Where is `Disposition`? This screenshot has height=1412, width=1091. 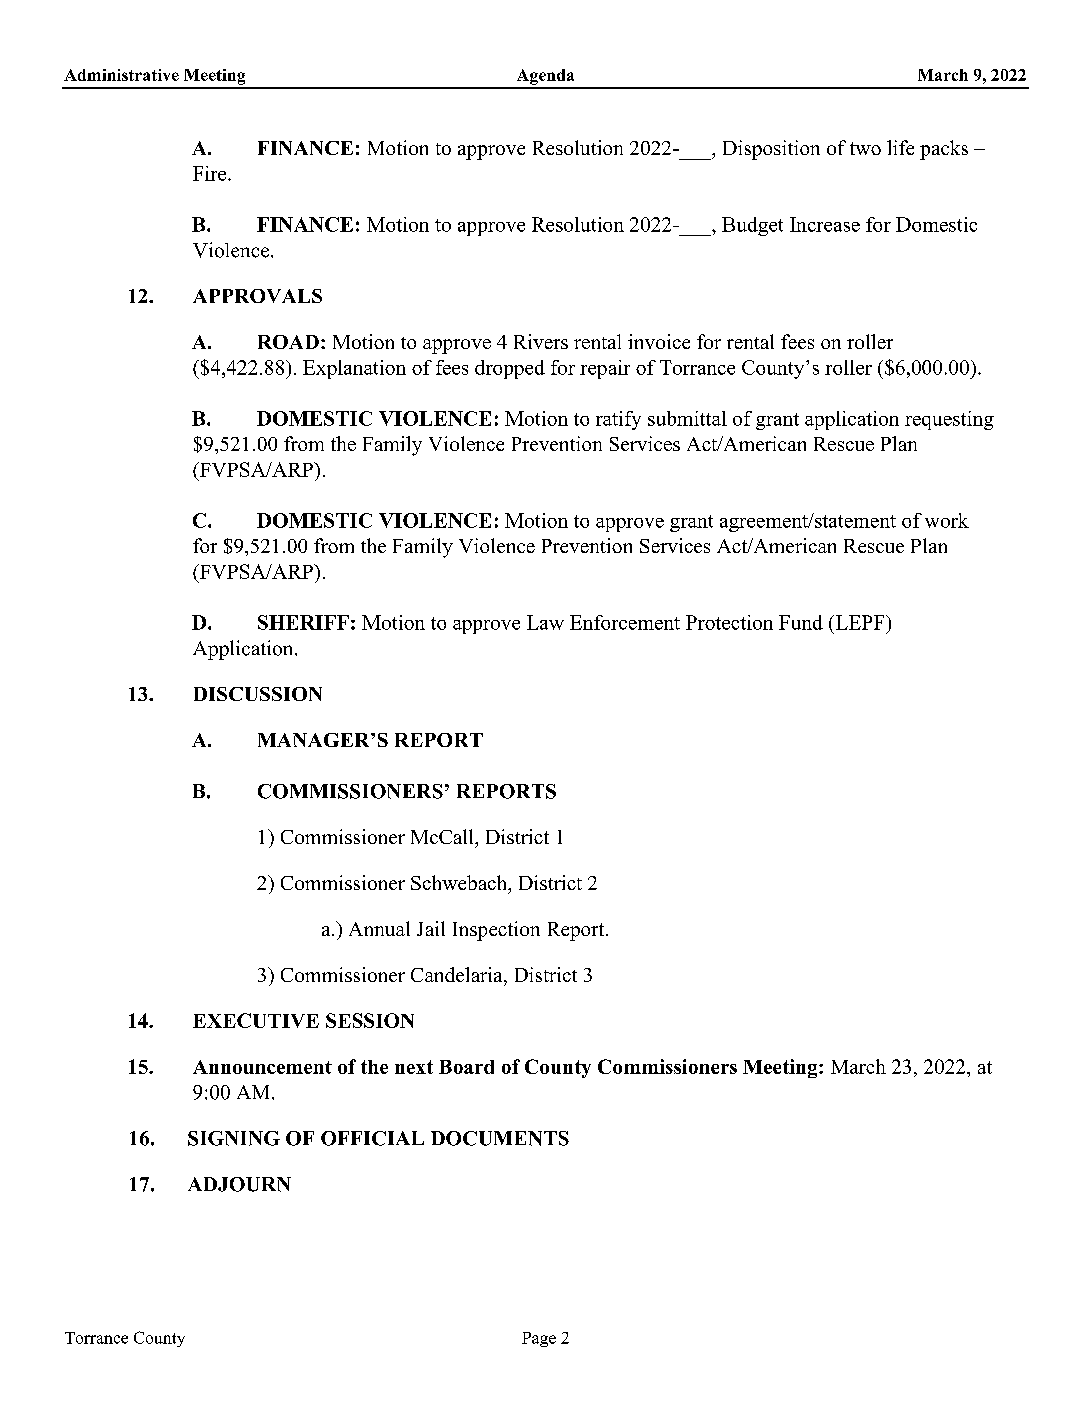
Disposition is located at coordinates (771, 150).
